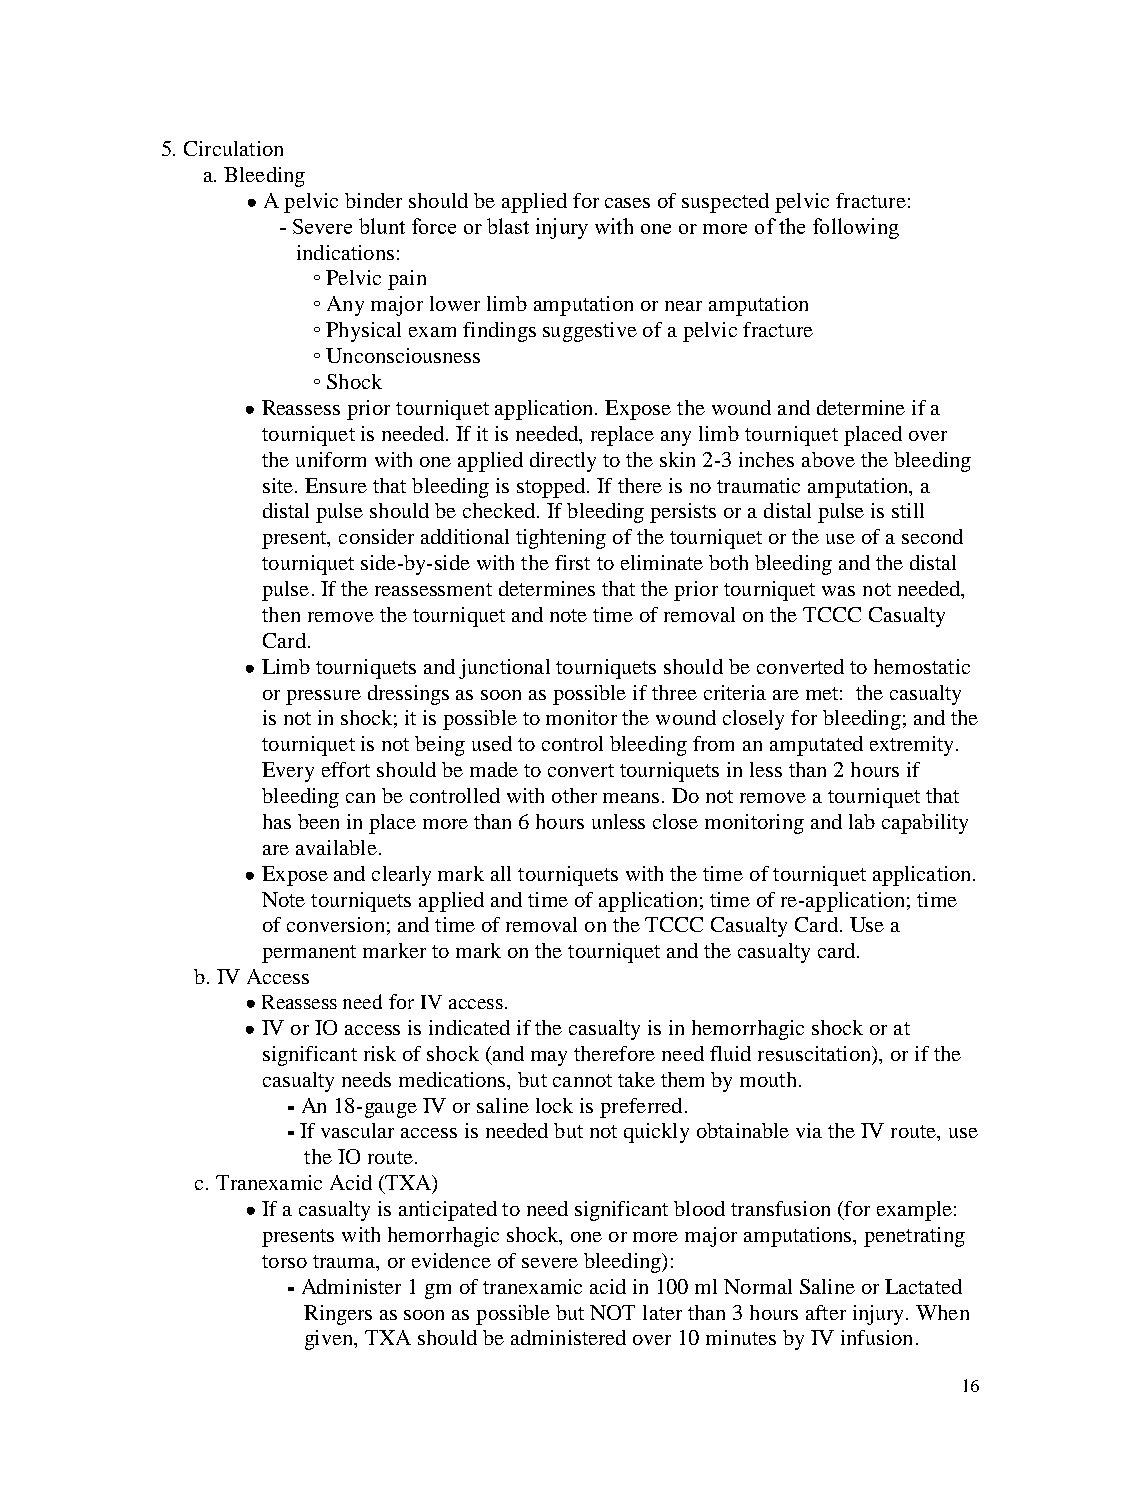 The height and width of the document is (1485, 1148). Describe the element at coordinates (336, 847) in the document. I see `available` at that location.
